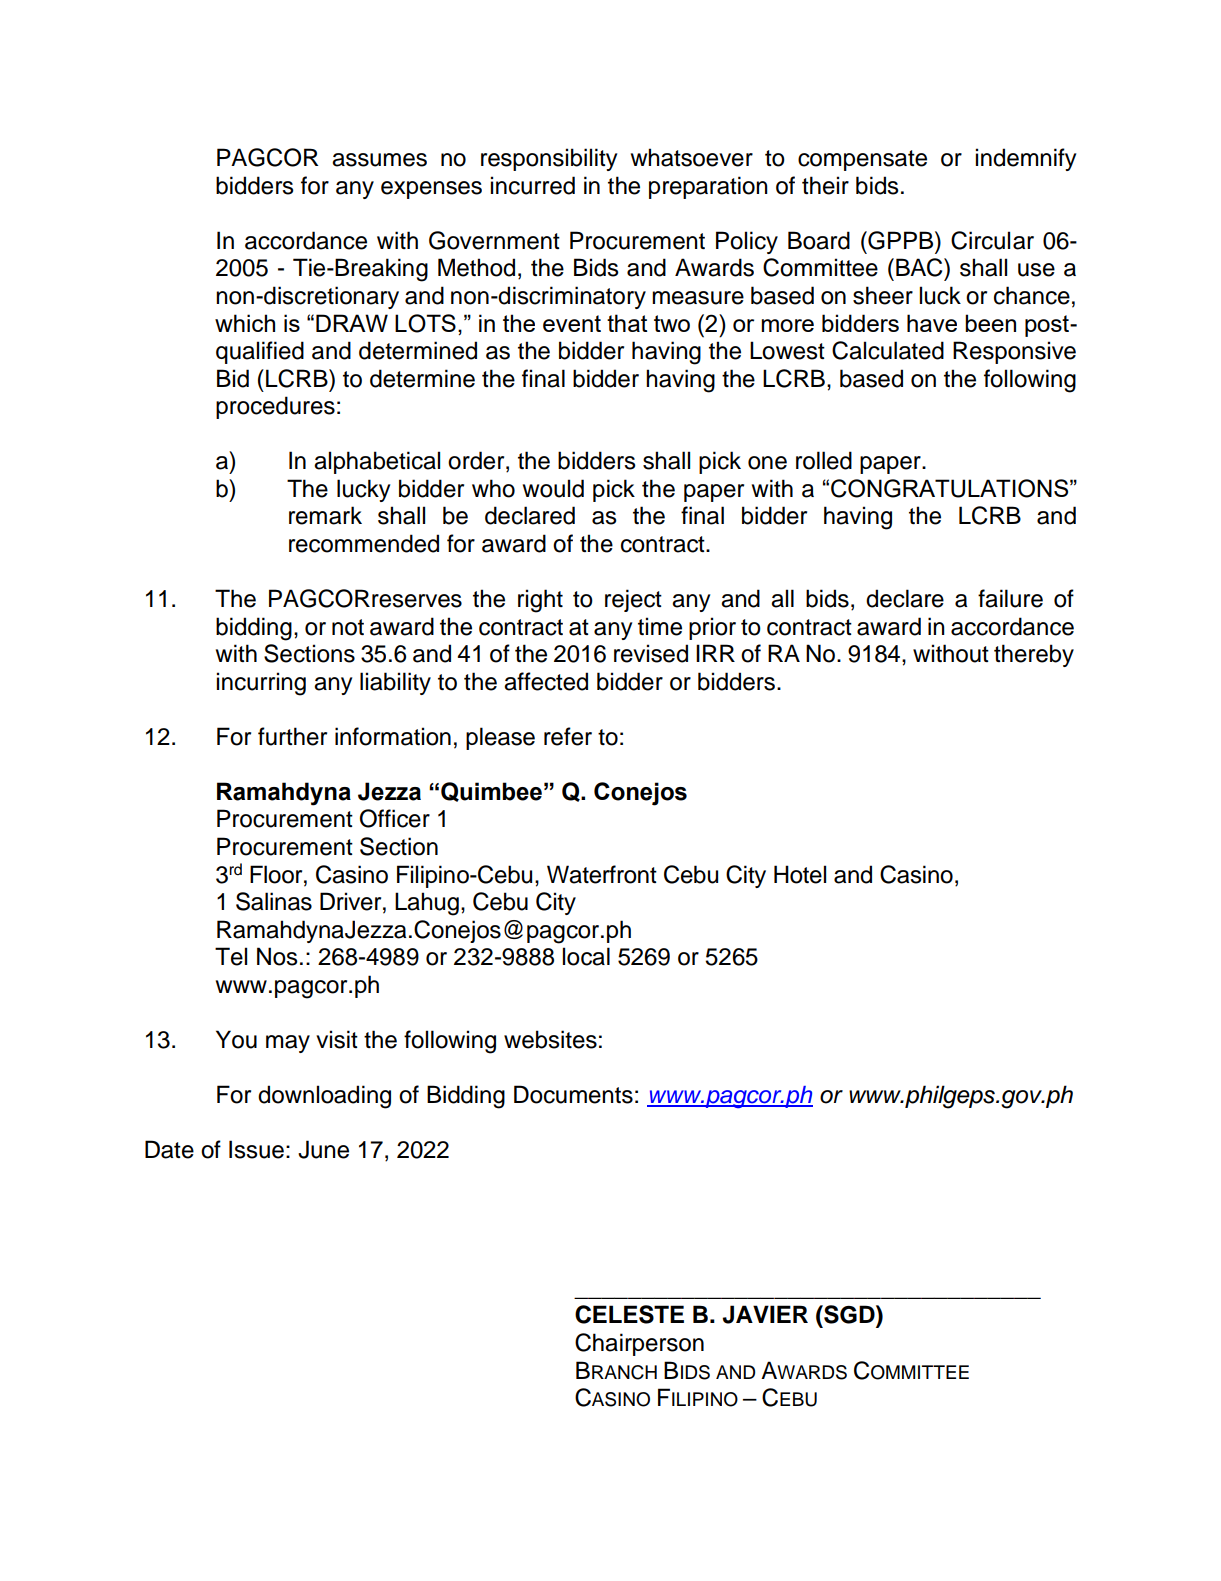 The image size is (1221, 1581). Describe the element at coordinates (629, 1314) in the page. I see `CELESTE` at that location.
